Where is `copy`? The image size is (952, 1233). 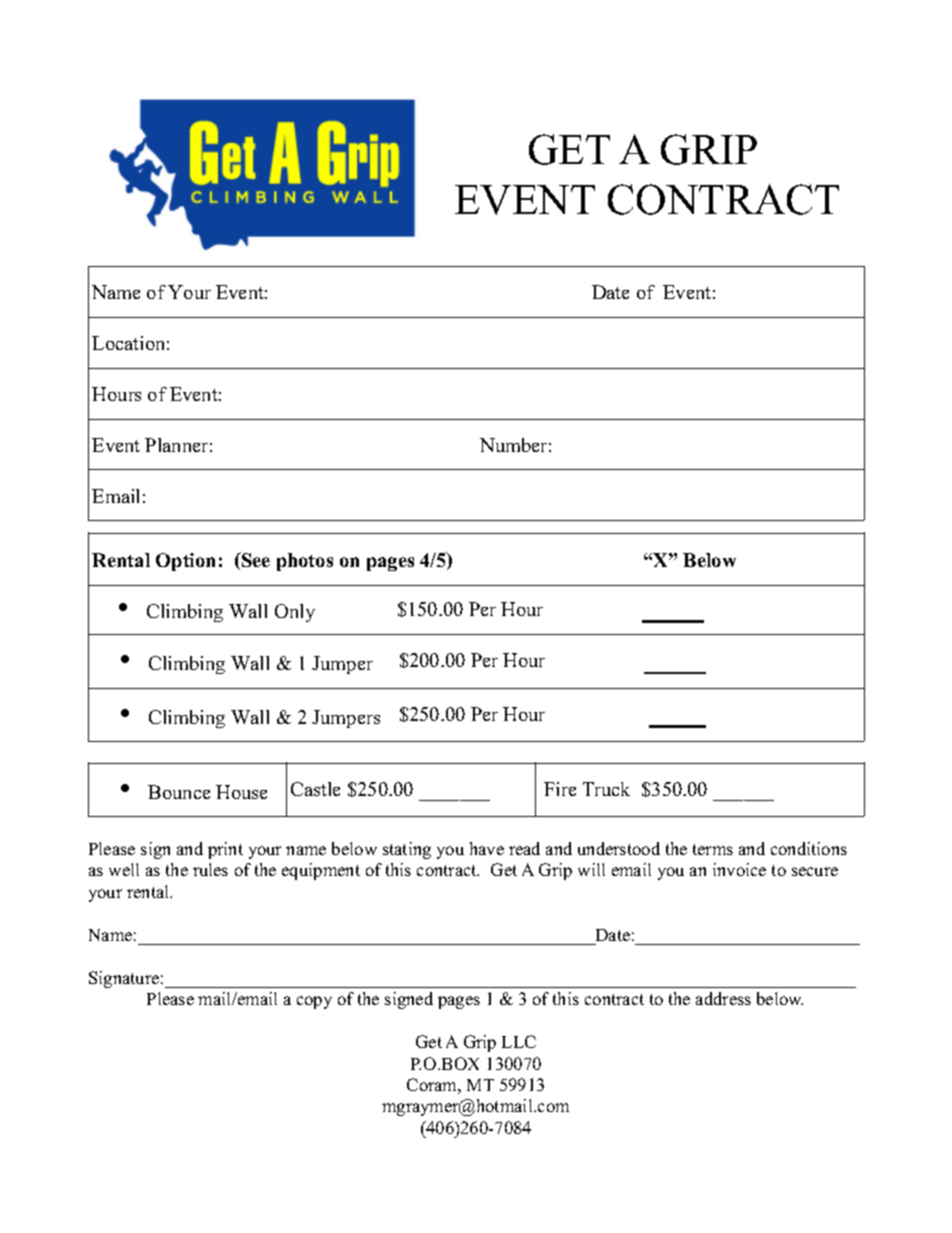
copy is located at coordinates (314, 1002).
